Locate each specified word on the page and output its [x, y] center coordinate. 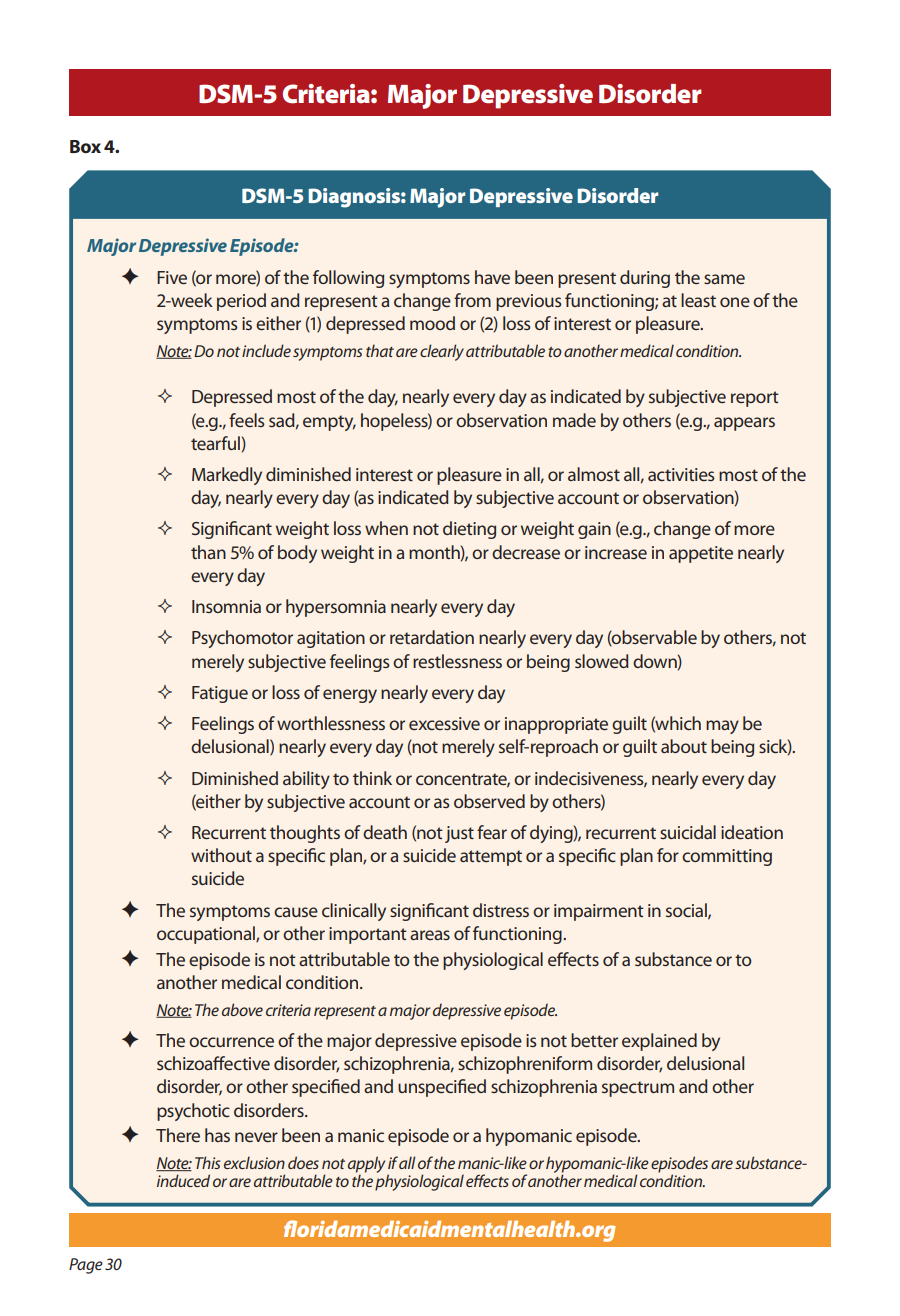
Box [85, 146]
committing [727, 857]
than [208, 552]
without [221, 855]
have [492, 277]
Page [86, 1266]
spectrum [638, 1089]
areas [430, 935]
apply [366, 1165]
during [645, 279]
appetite [701, 554]
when [386, 528]
